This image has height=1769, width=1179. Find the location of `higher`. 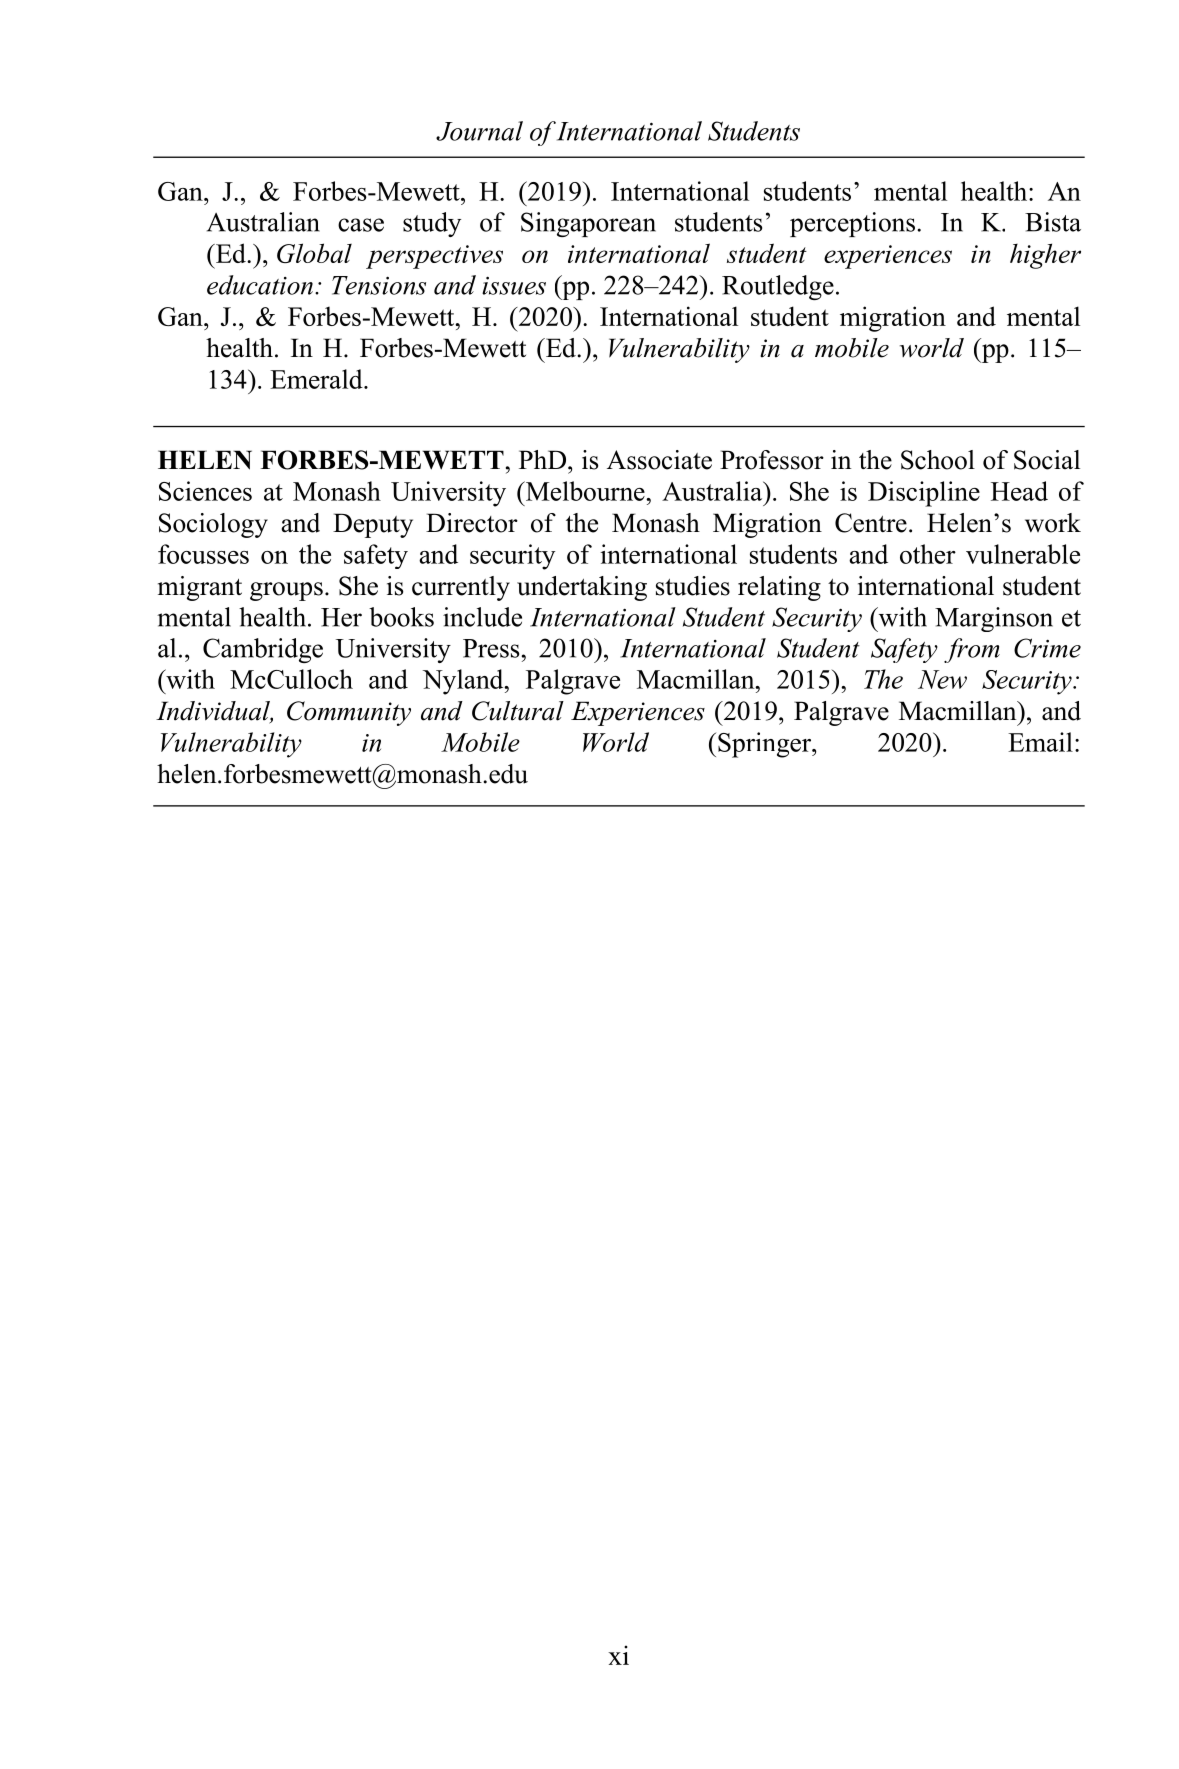

higher is located at coordinates (1045, 256).
